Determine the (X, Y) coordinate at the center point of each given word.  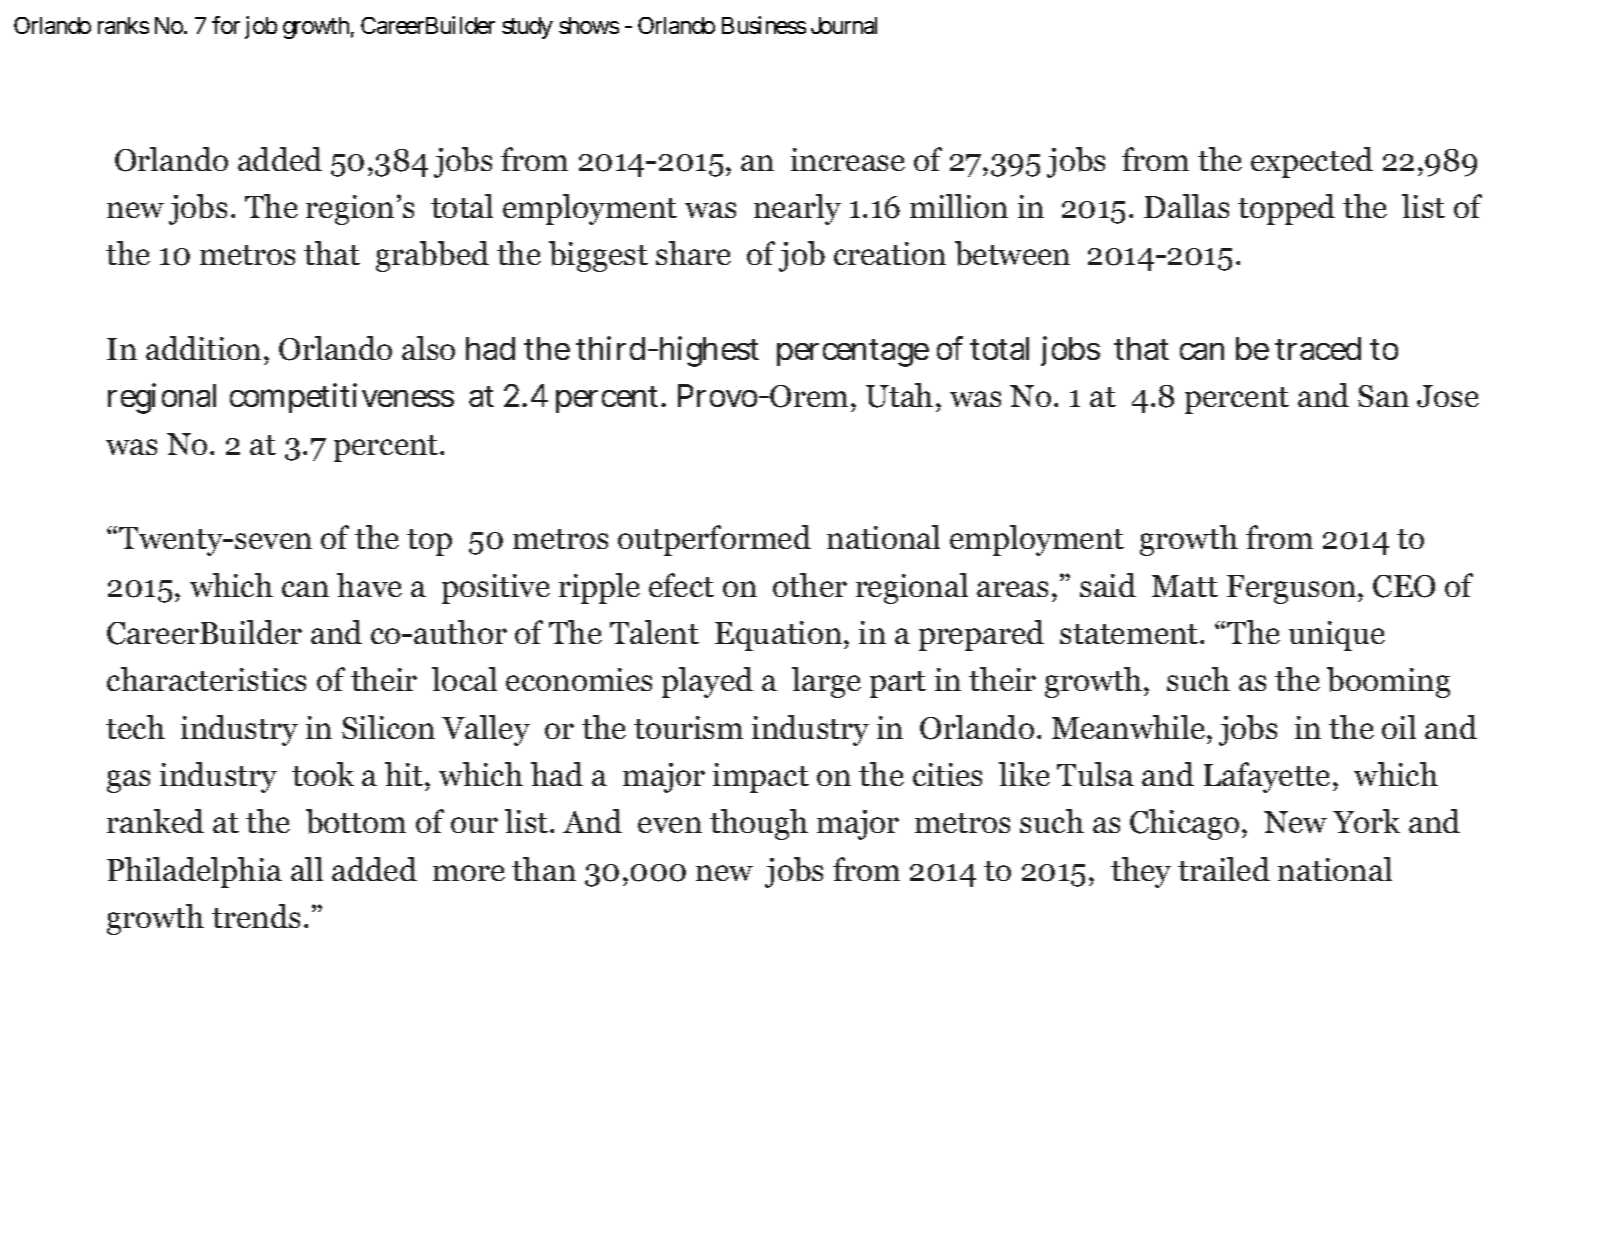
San (1383, 396)
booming (1388, 682)
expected (1312, 162)
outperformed (714, 540)
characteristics (206, 679)
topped (1286, 209)
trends (256, 916)
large (826, 682)
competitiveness (342, 398)
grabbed (432, 256)
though (759, 824)
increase (848, 159)
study (527, 28)
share (693, 253)
